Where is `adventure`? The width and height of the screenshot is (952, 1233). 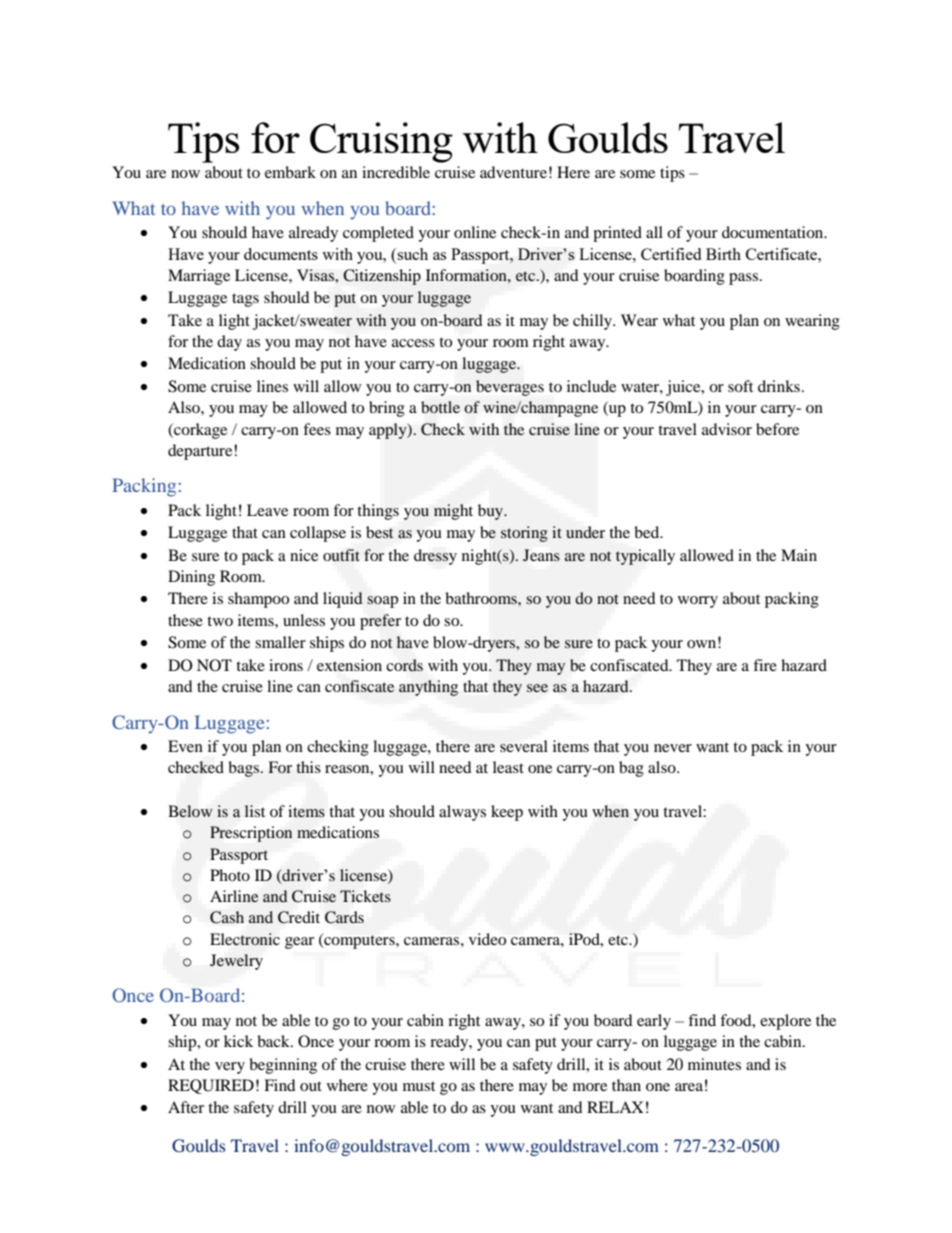
adventure is located at coordinates (513, 172).
